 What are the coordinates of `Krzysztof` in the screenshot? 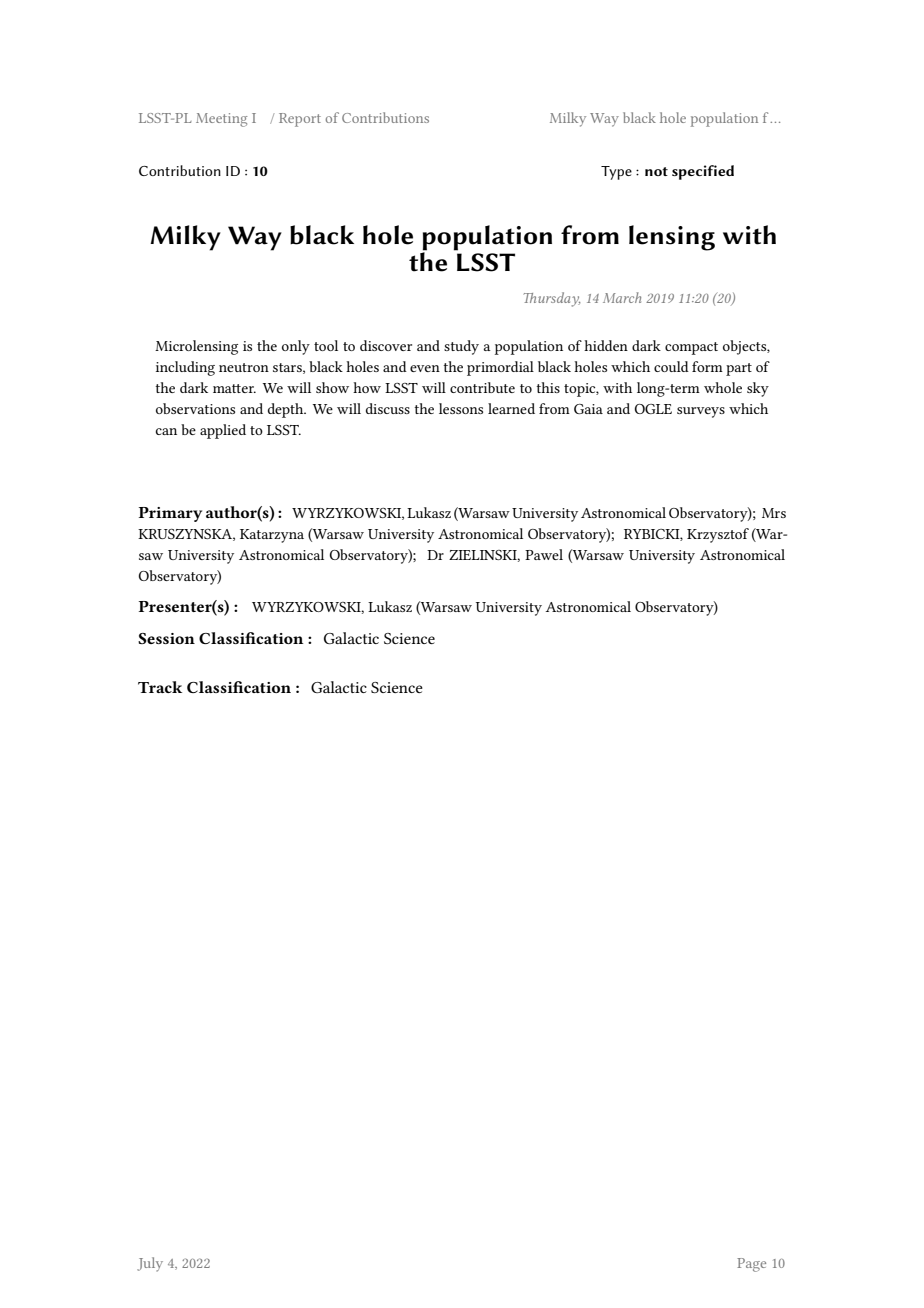 It's located at (718, 535).
